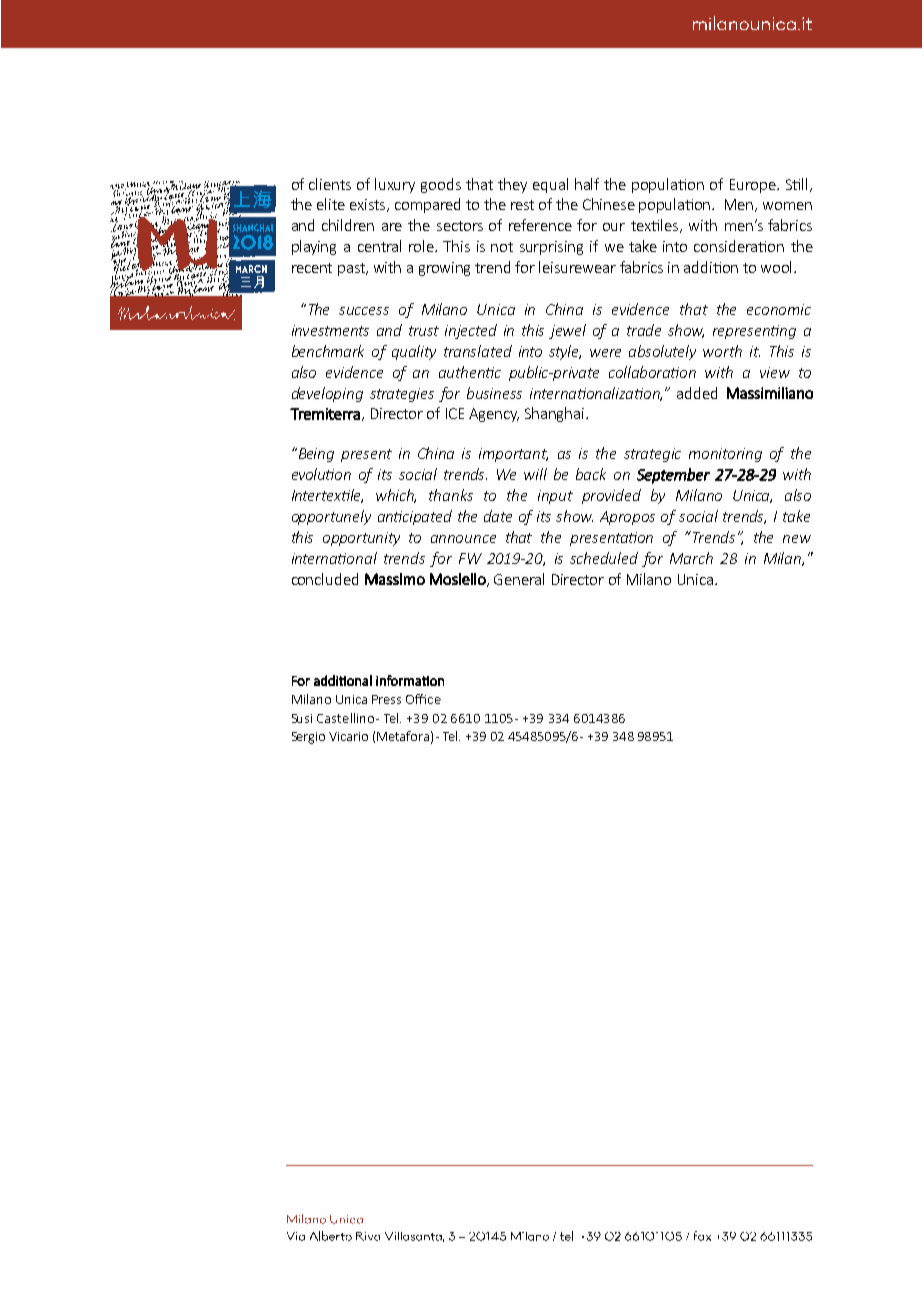  Describe the element at coordinates (369, 205) in the document. I see `exists` at that location.
